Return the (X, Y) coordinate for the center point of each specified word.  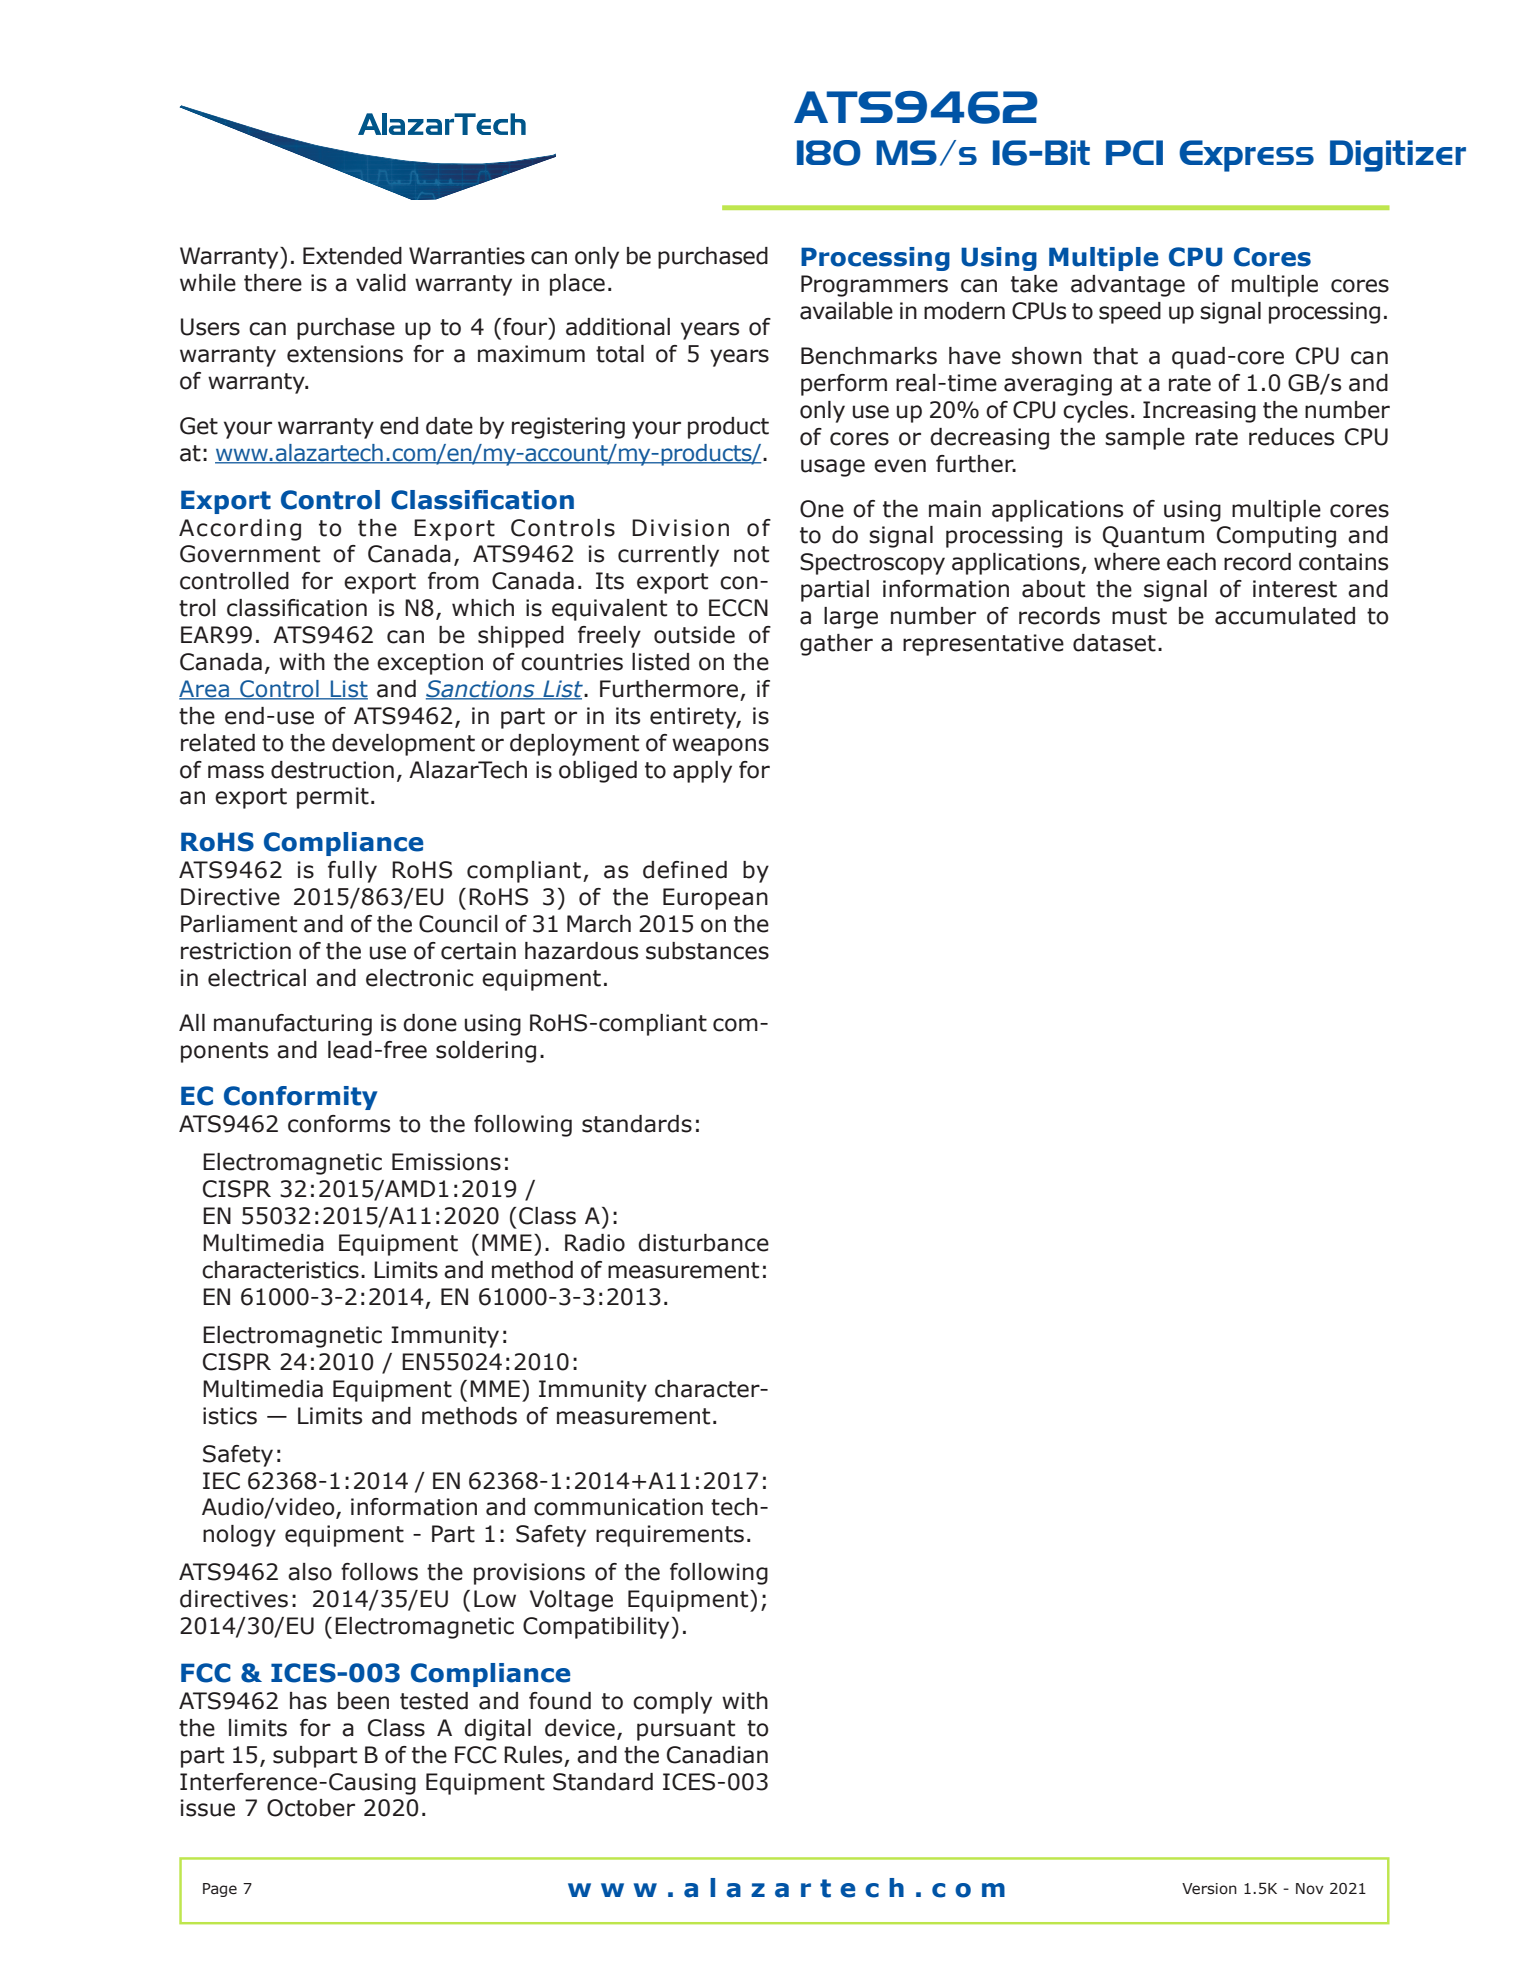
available (846, 311)
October (311, 1808)
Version (1209, 1889)
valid (381, 283)
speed (1130, 313)
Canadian (717, 1755)
